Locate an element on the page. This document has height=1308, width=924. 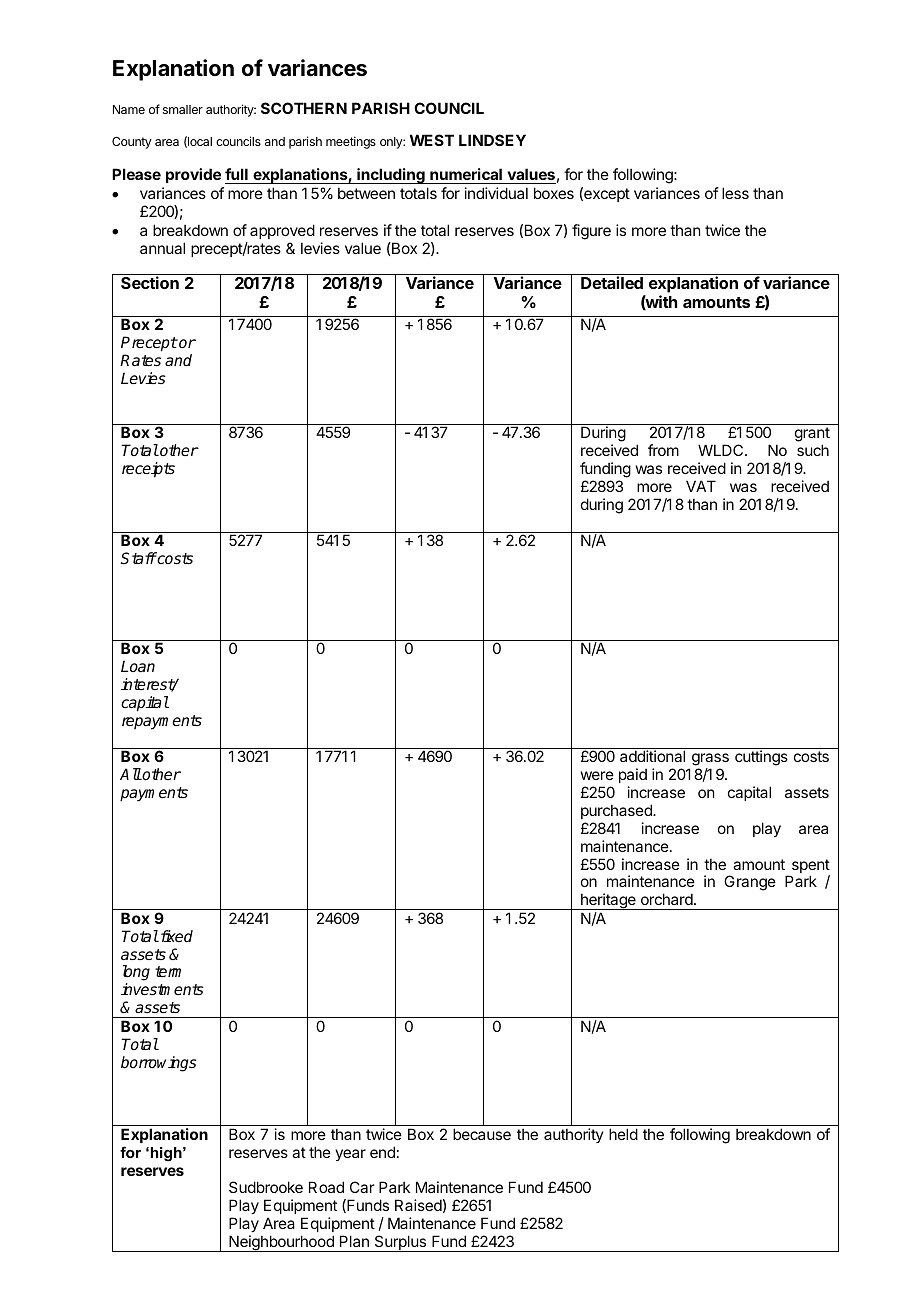
held is located at coordinates (623, 1134).
